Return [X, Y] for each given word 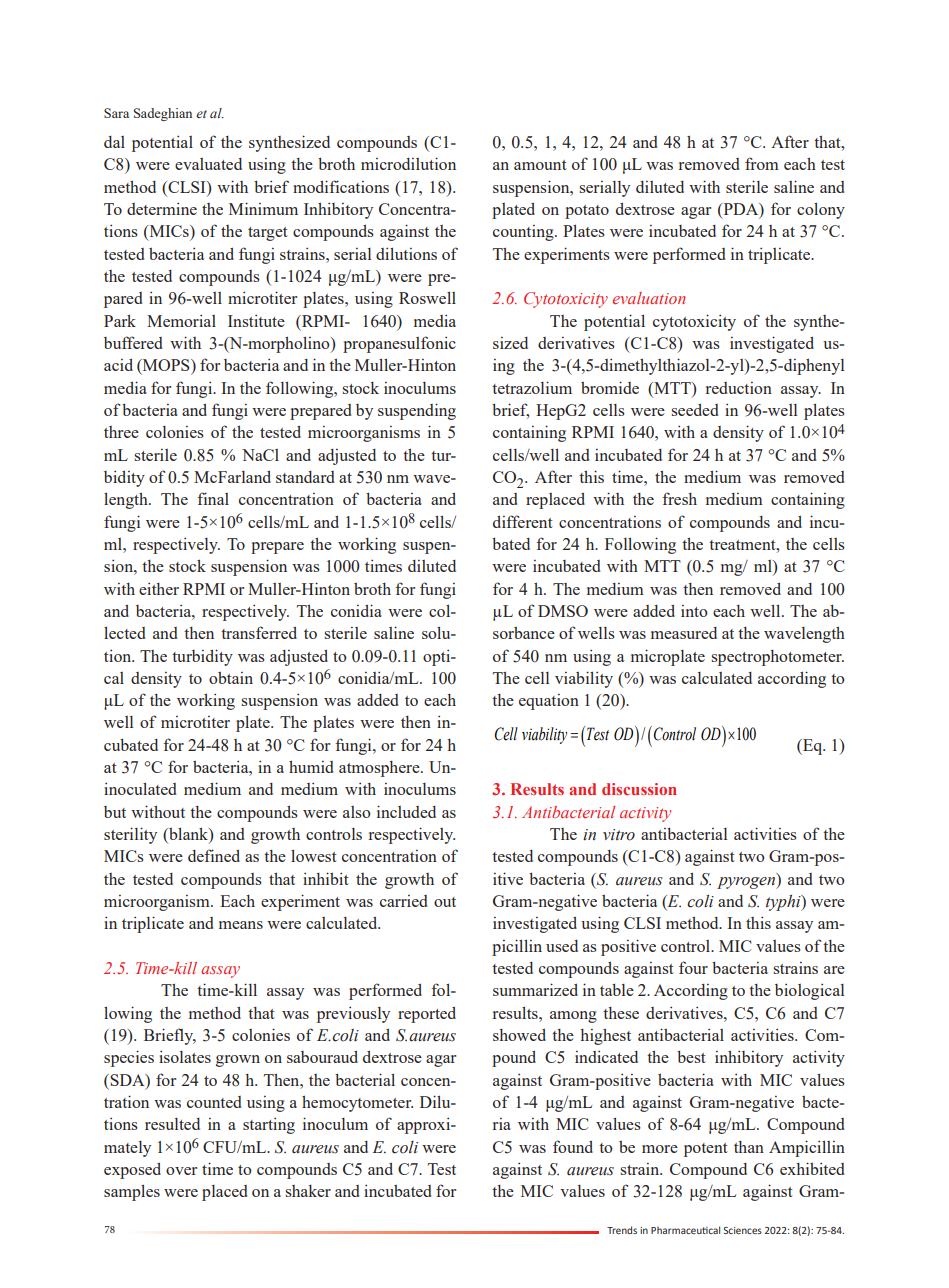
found [573, 1146]
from [762, 163]
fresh [679, 498]
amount [540, 165]
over [181, 1171]
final [213, 498]
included [406, 811]
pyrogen [747, 881]
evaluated [208, 164]
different [523, 521]
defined [214, 855]
